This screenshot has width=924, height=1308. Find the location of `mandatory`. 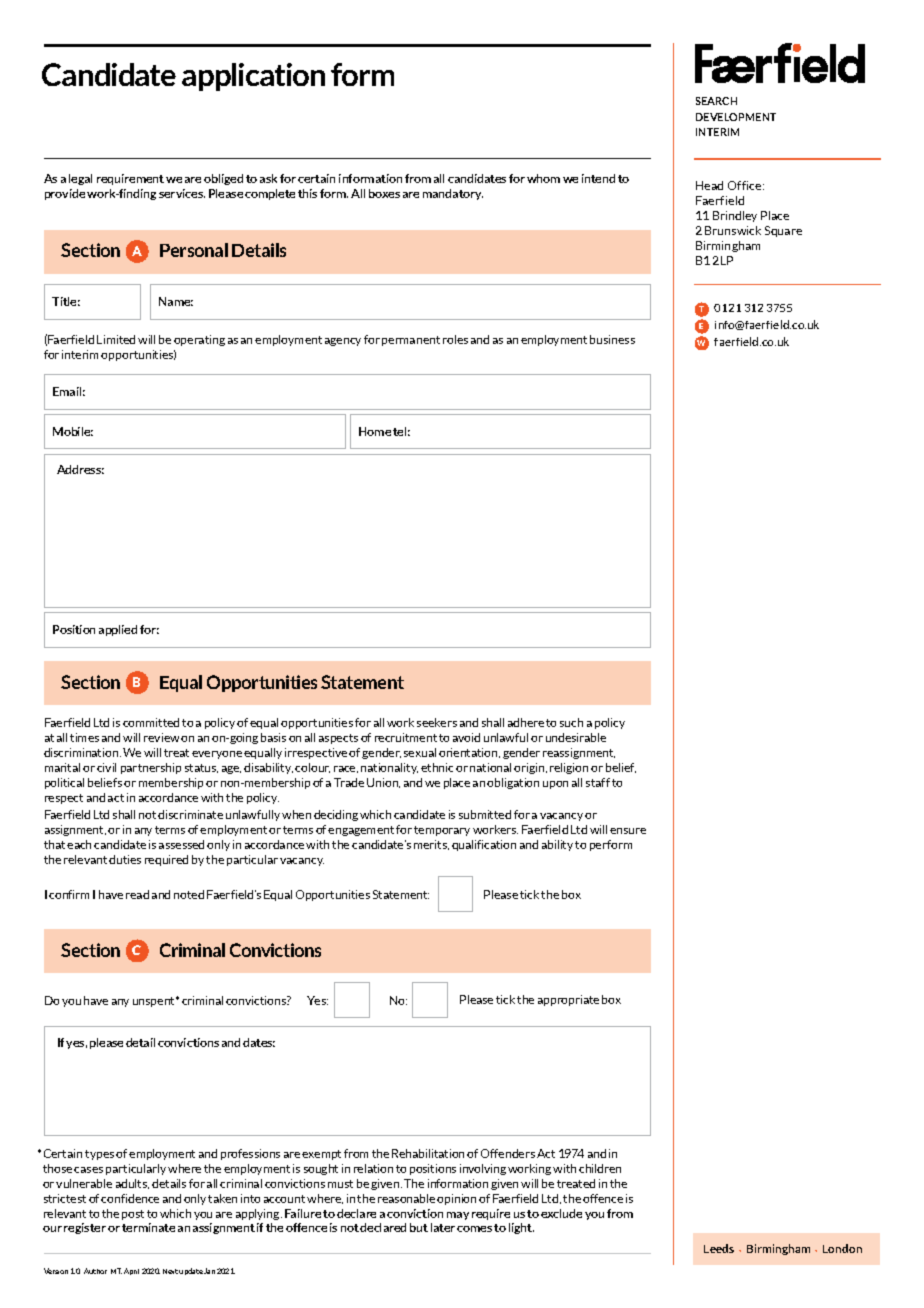

mandatory is located at coordinates (453, 194).
